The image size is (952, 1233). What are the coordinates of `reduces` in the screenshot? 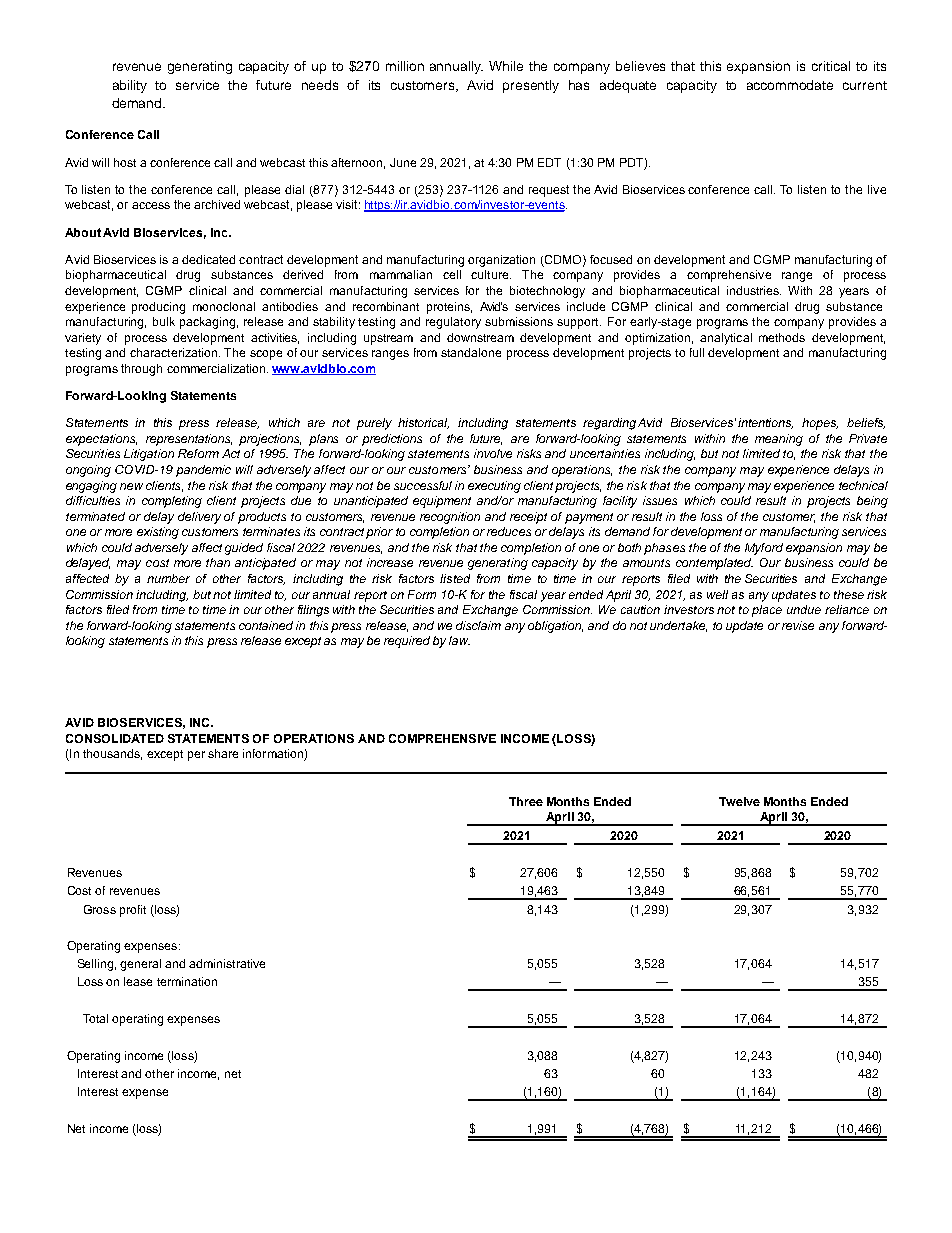 It's located at (509, 531).
